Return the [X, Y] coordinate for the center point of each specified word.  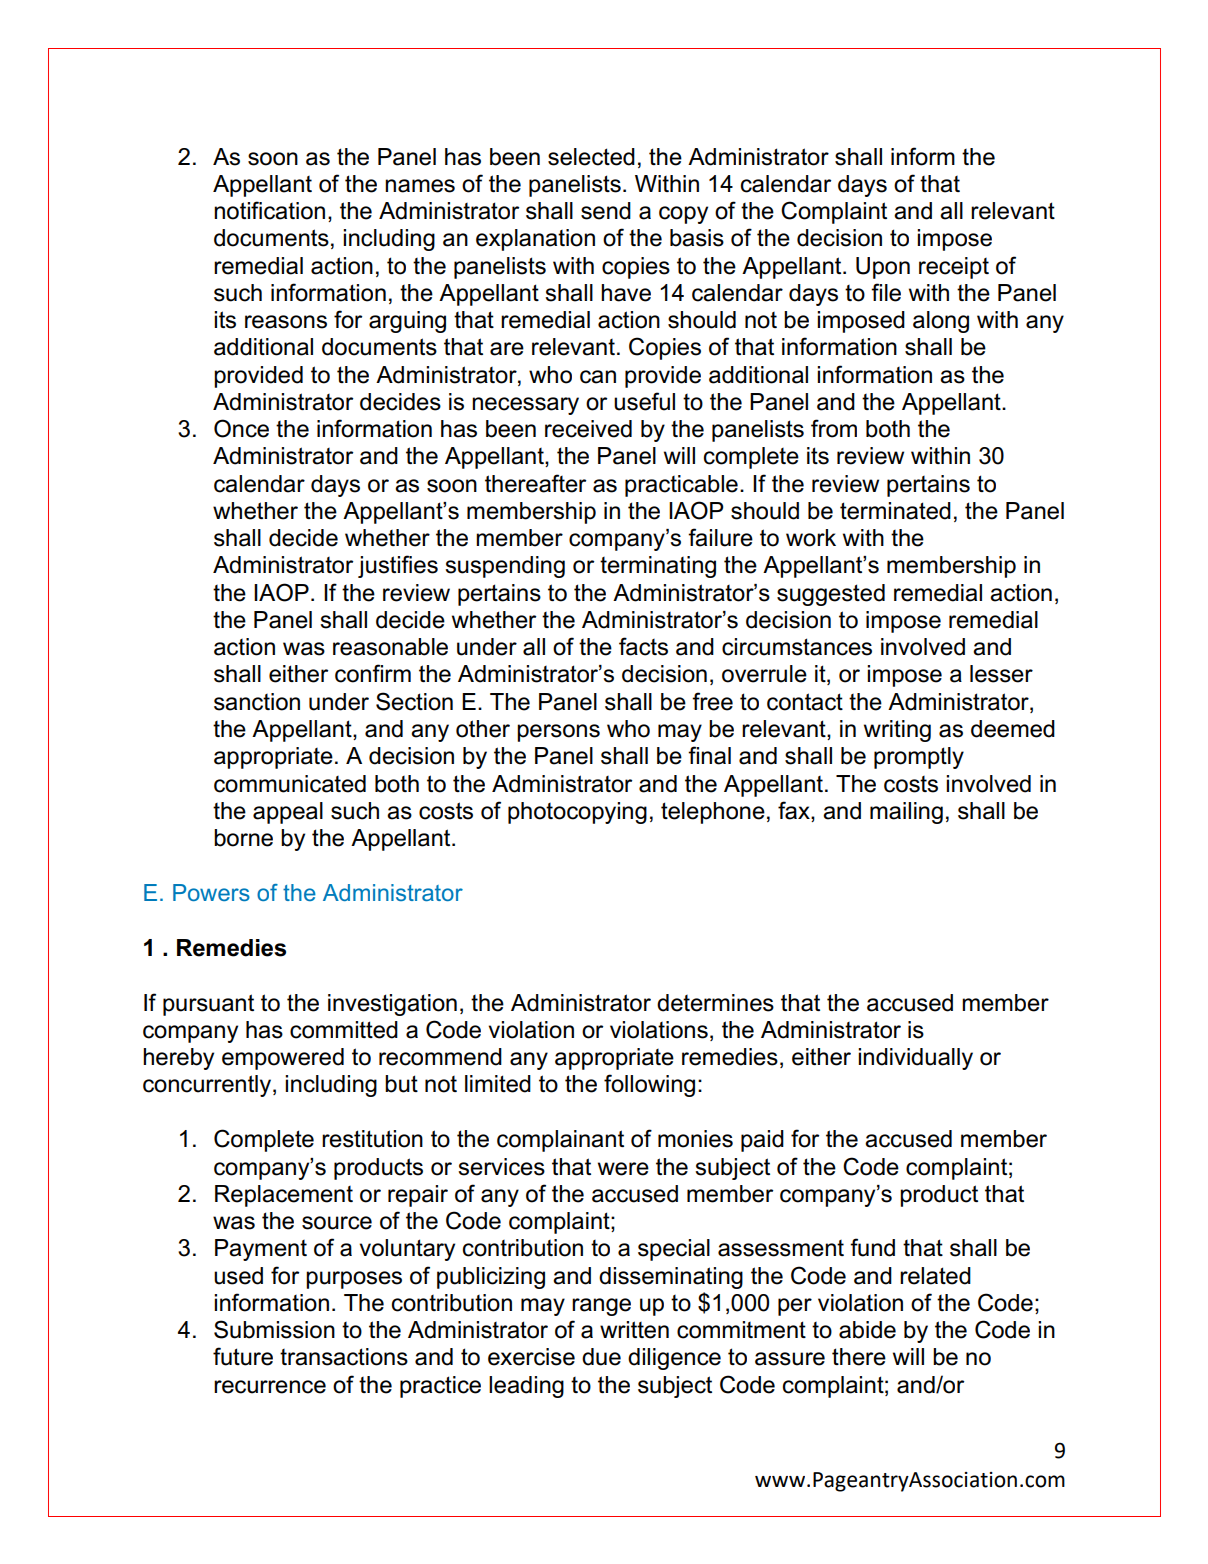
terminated [895, 511]
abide [867, 1330]
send [606, 211]
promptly [919, 758]
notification [269, 210]
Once [241, 428]
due [601, 1357]
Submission [274, 1329]
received [588, 429]
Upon [883, 268]
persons [558, 733]
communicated [290, 784]
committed [344, 1030]
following [649, 1085]
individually [915, 1059]
